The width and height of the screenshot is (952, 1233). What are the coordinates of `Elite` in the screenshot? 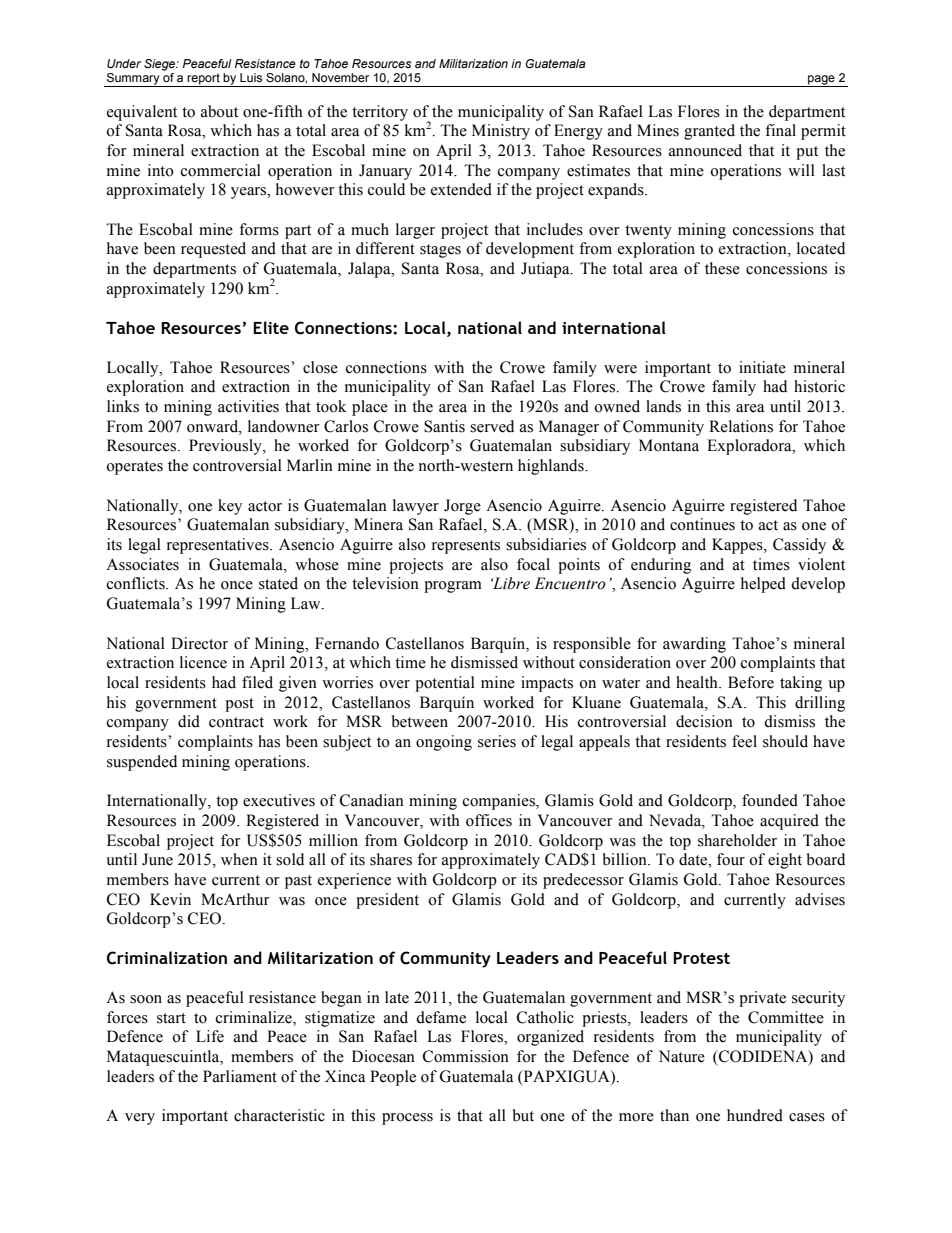 It's located at (271, 327).
